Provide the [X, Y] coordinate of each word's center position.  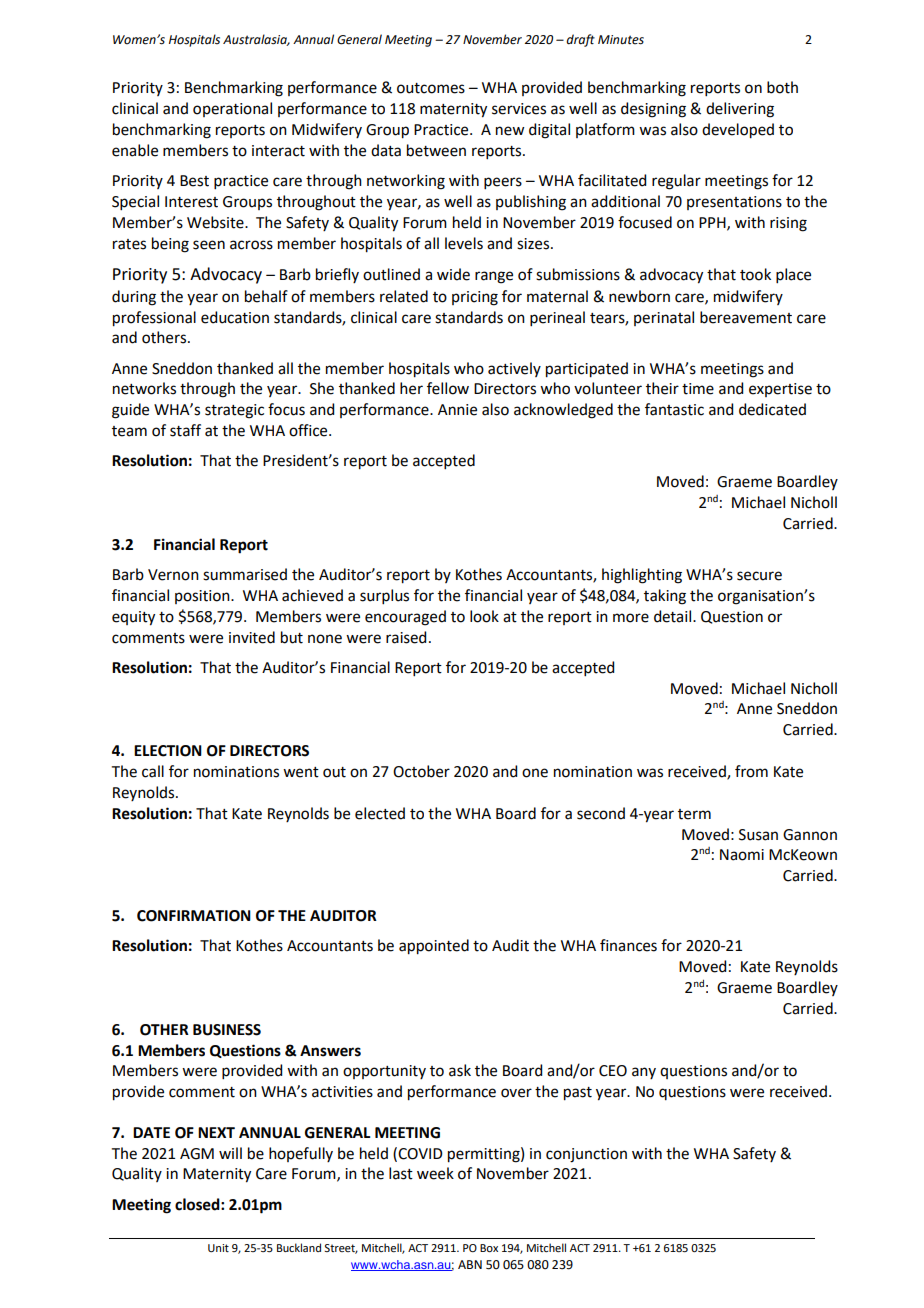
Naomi [742, 855]
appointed [434, 947]
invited [252, 637]
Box [489, 1248]
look [484, 616]
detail [674, 616]
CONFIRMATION [194, 916]
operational [232, 109]
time [698, 389]
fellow [448, 388]
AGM [197, 1154]
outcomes [431, 88]
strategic [234, 411]
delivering [740, 110]
